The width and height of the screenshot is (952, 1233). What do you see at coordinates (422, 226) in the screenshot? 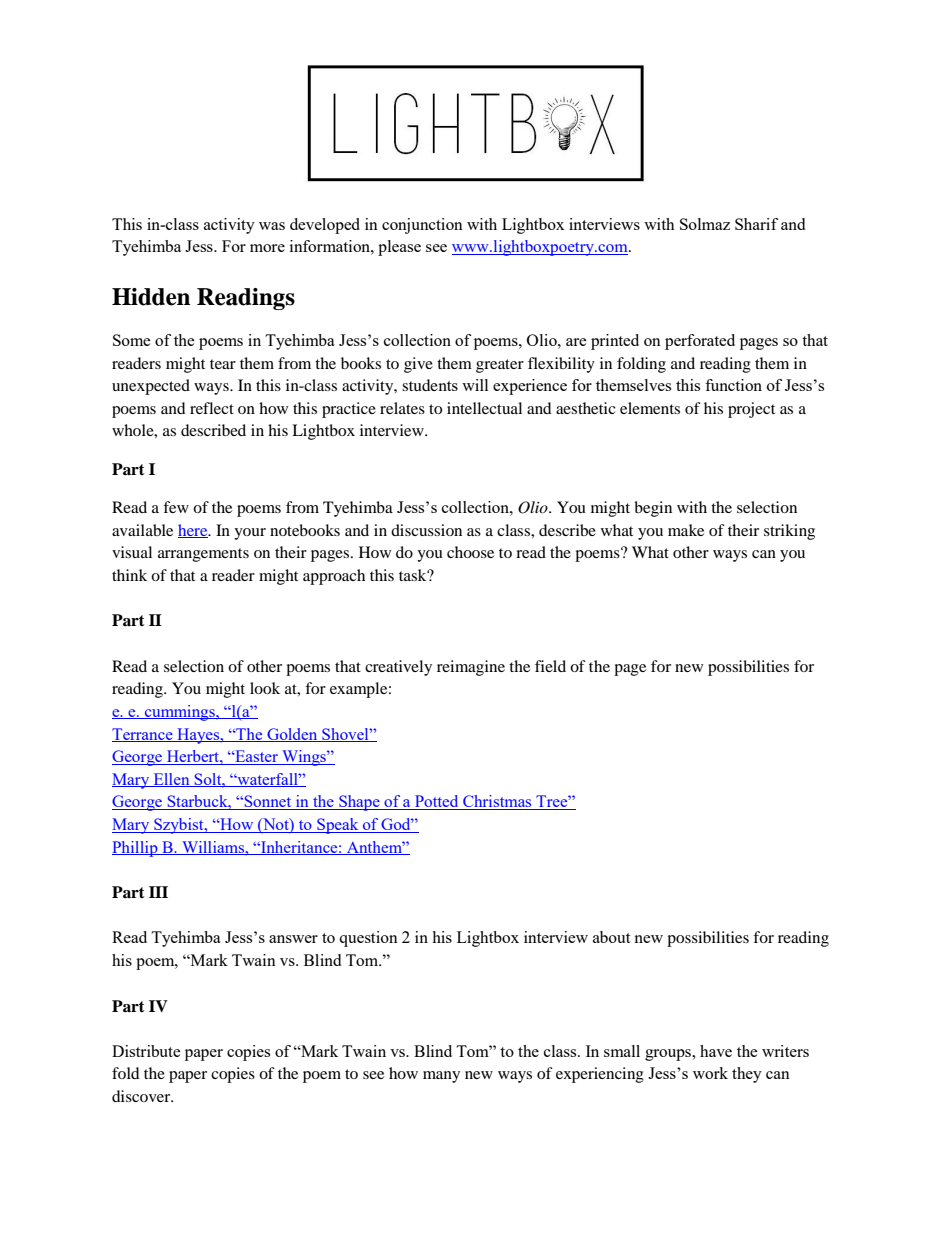
I see `conjunction` at bounding box center [422, 226].
